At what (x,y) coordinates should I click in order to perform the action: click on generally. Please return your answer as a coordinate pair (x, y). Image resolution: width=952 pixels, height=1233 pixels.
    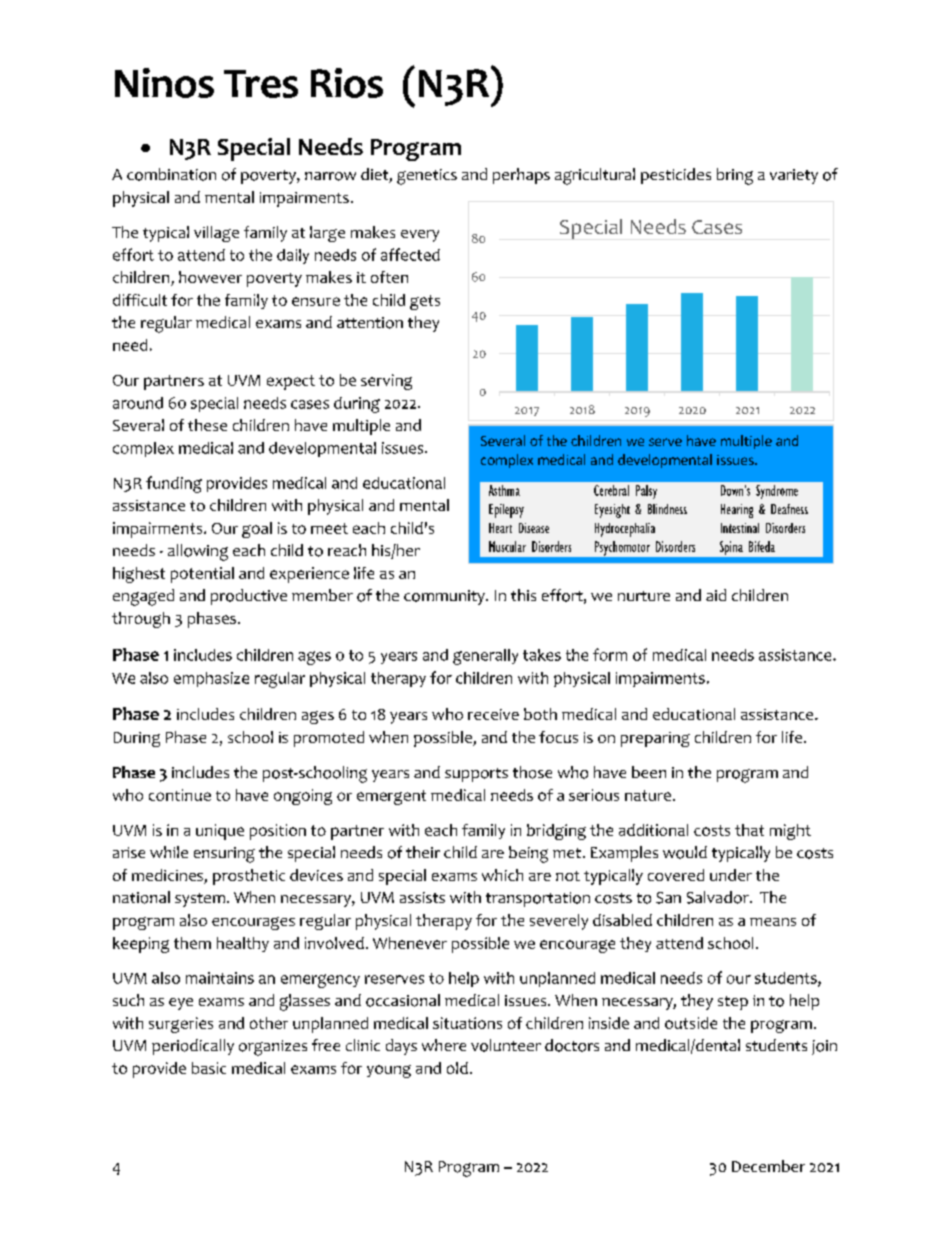
    Looking at the image, I should click on (485, 657).
